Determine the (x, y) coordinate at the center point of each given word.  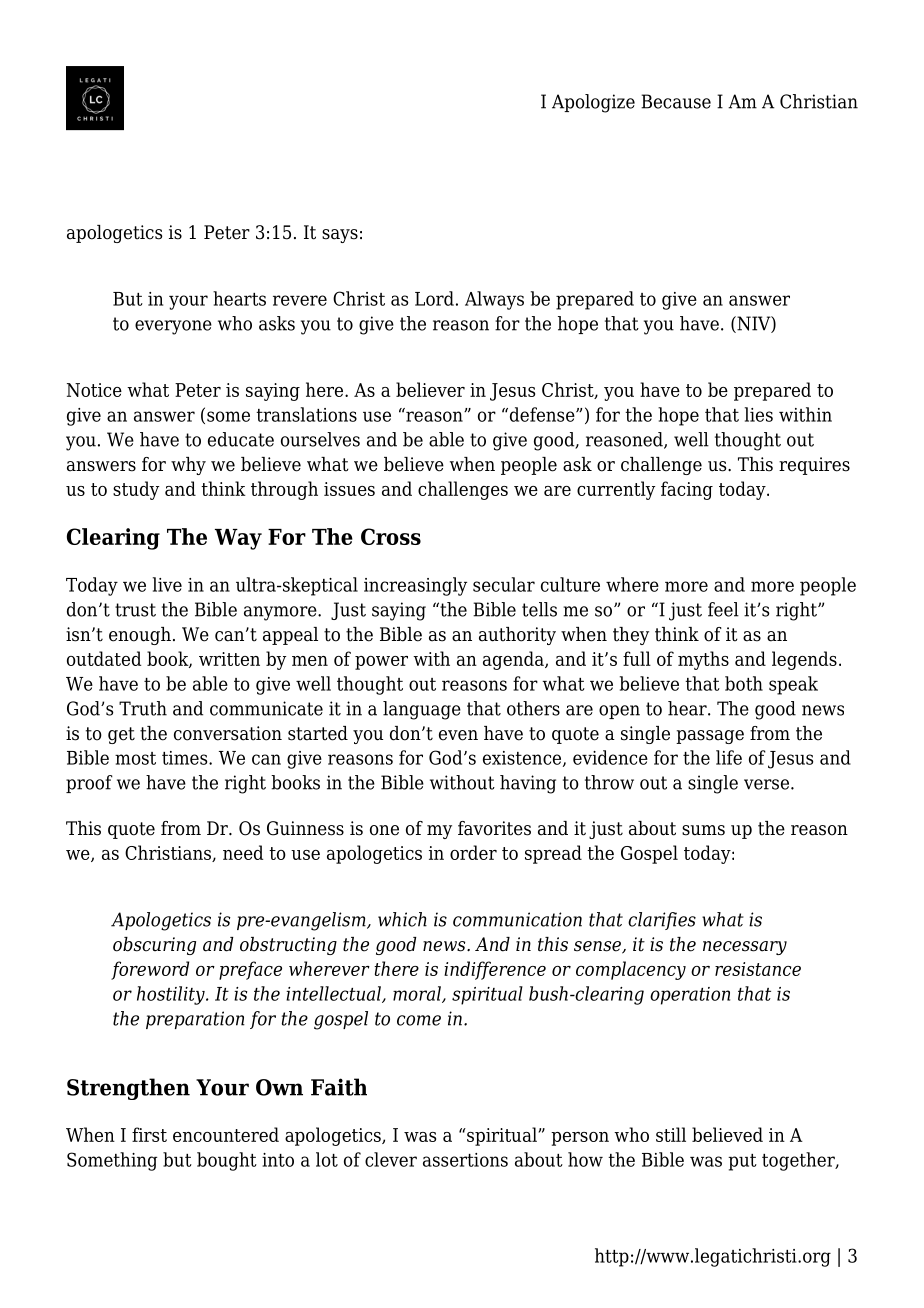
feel (723, 609)
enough (140, 636)
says (340, 236)
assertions (465, 1160)
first (149, 1134)
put (742, 1162)
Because (676, 101)
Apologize (593, 103)
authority (517, 636)
